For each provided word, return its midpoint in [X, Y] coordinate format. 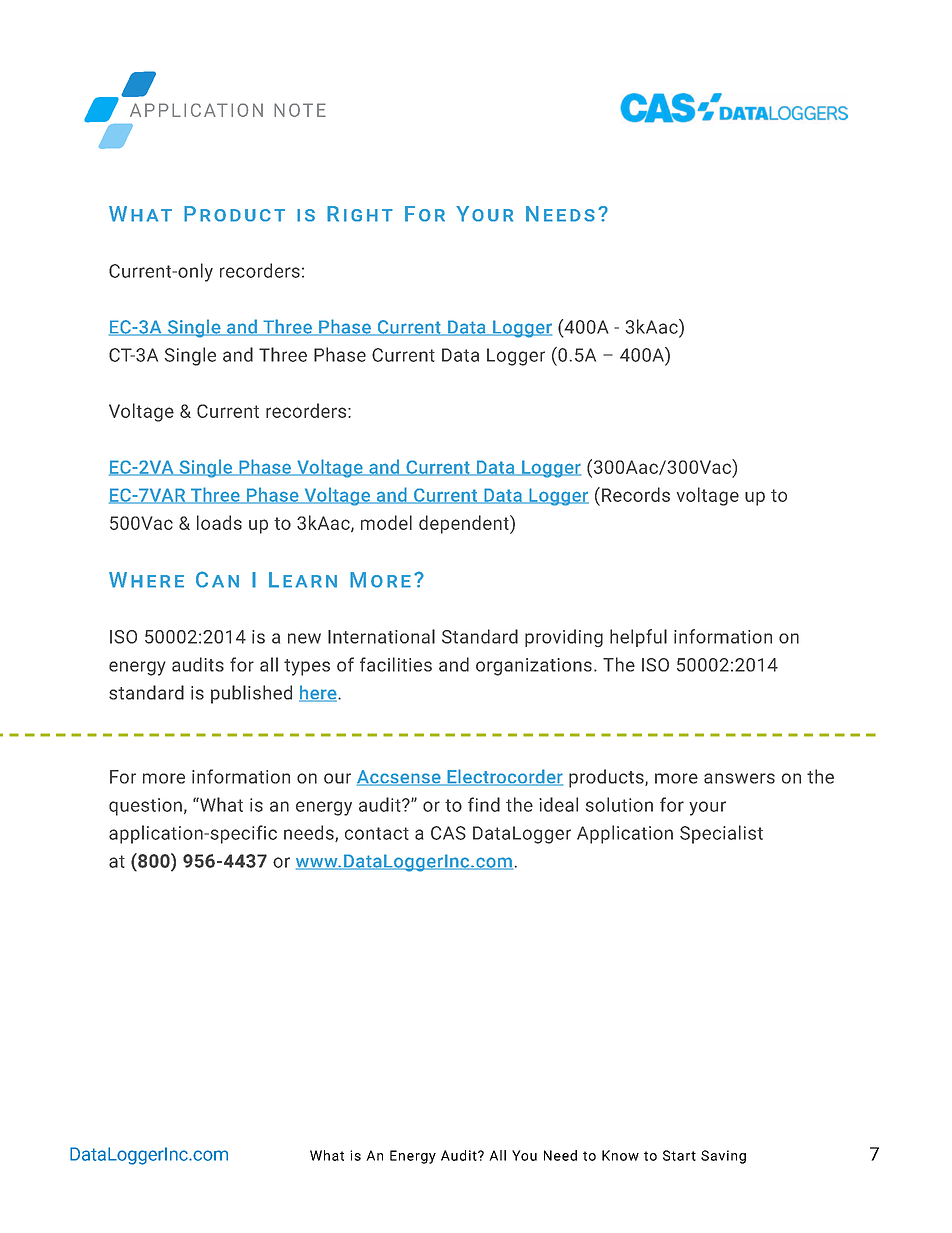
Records [636, 494]
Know [620, 1155]
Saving [723, 1157]
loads [219, 522]
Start [679, 1155]
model [386, 522]
